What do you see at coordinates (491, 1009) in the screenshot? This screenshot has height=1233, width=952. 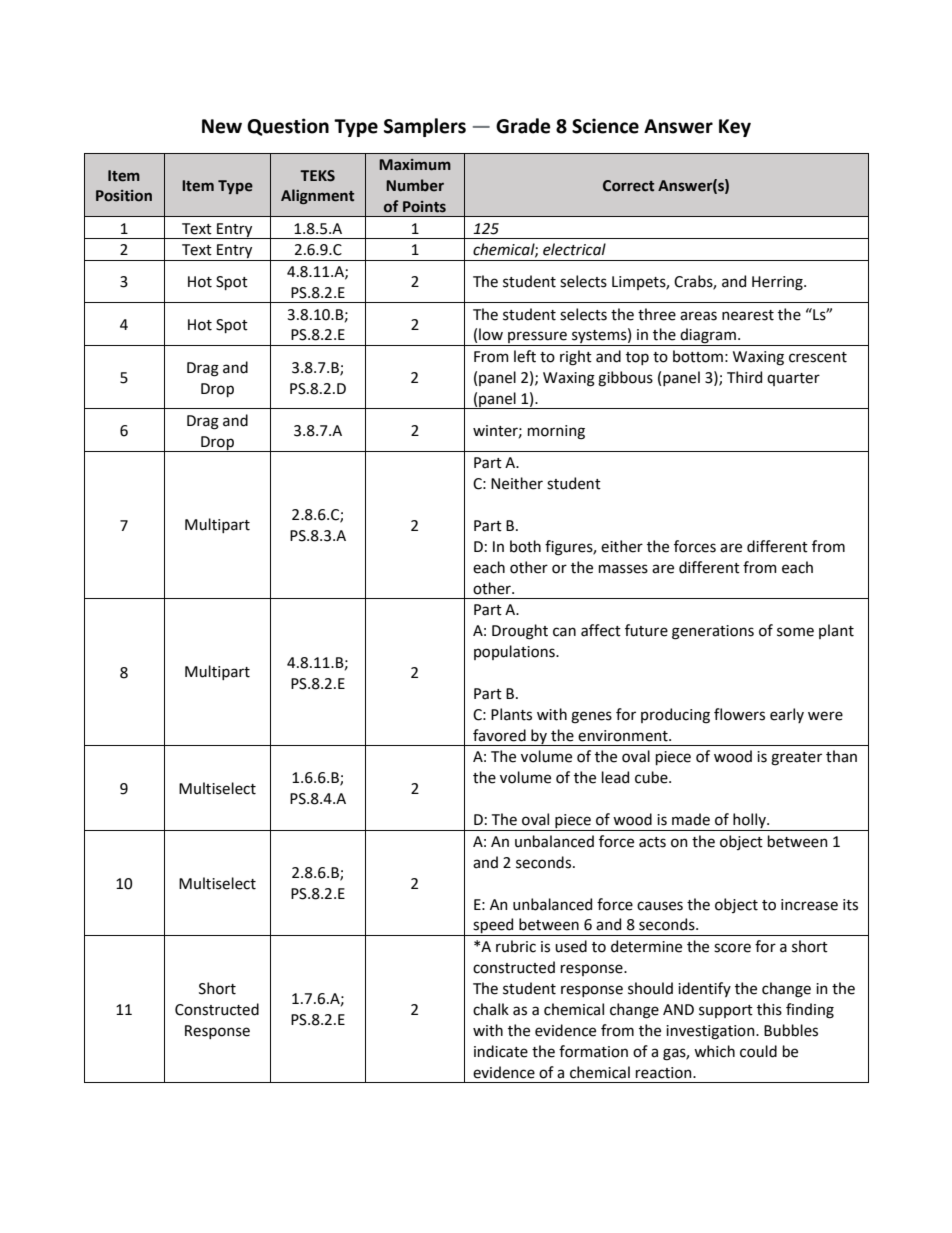 I see `chalk` at bounding box center [491, 1009].
